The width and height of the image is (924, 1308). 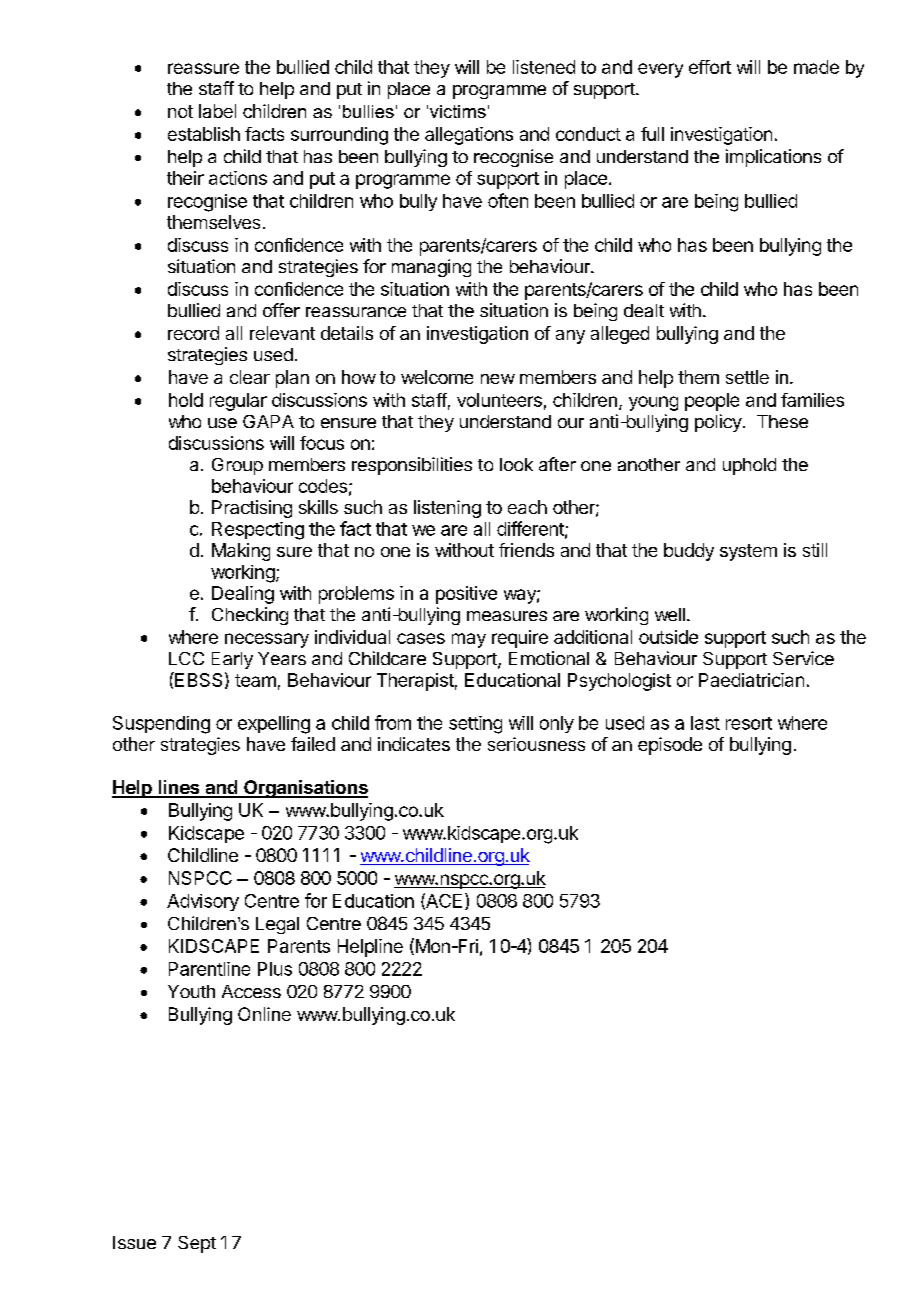 What do you see at coordinates (747, 377) in the image?
I see `settle` at bounding box center [747, 377].
